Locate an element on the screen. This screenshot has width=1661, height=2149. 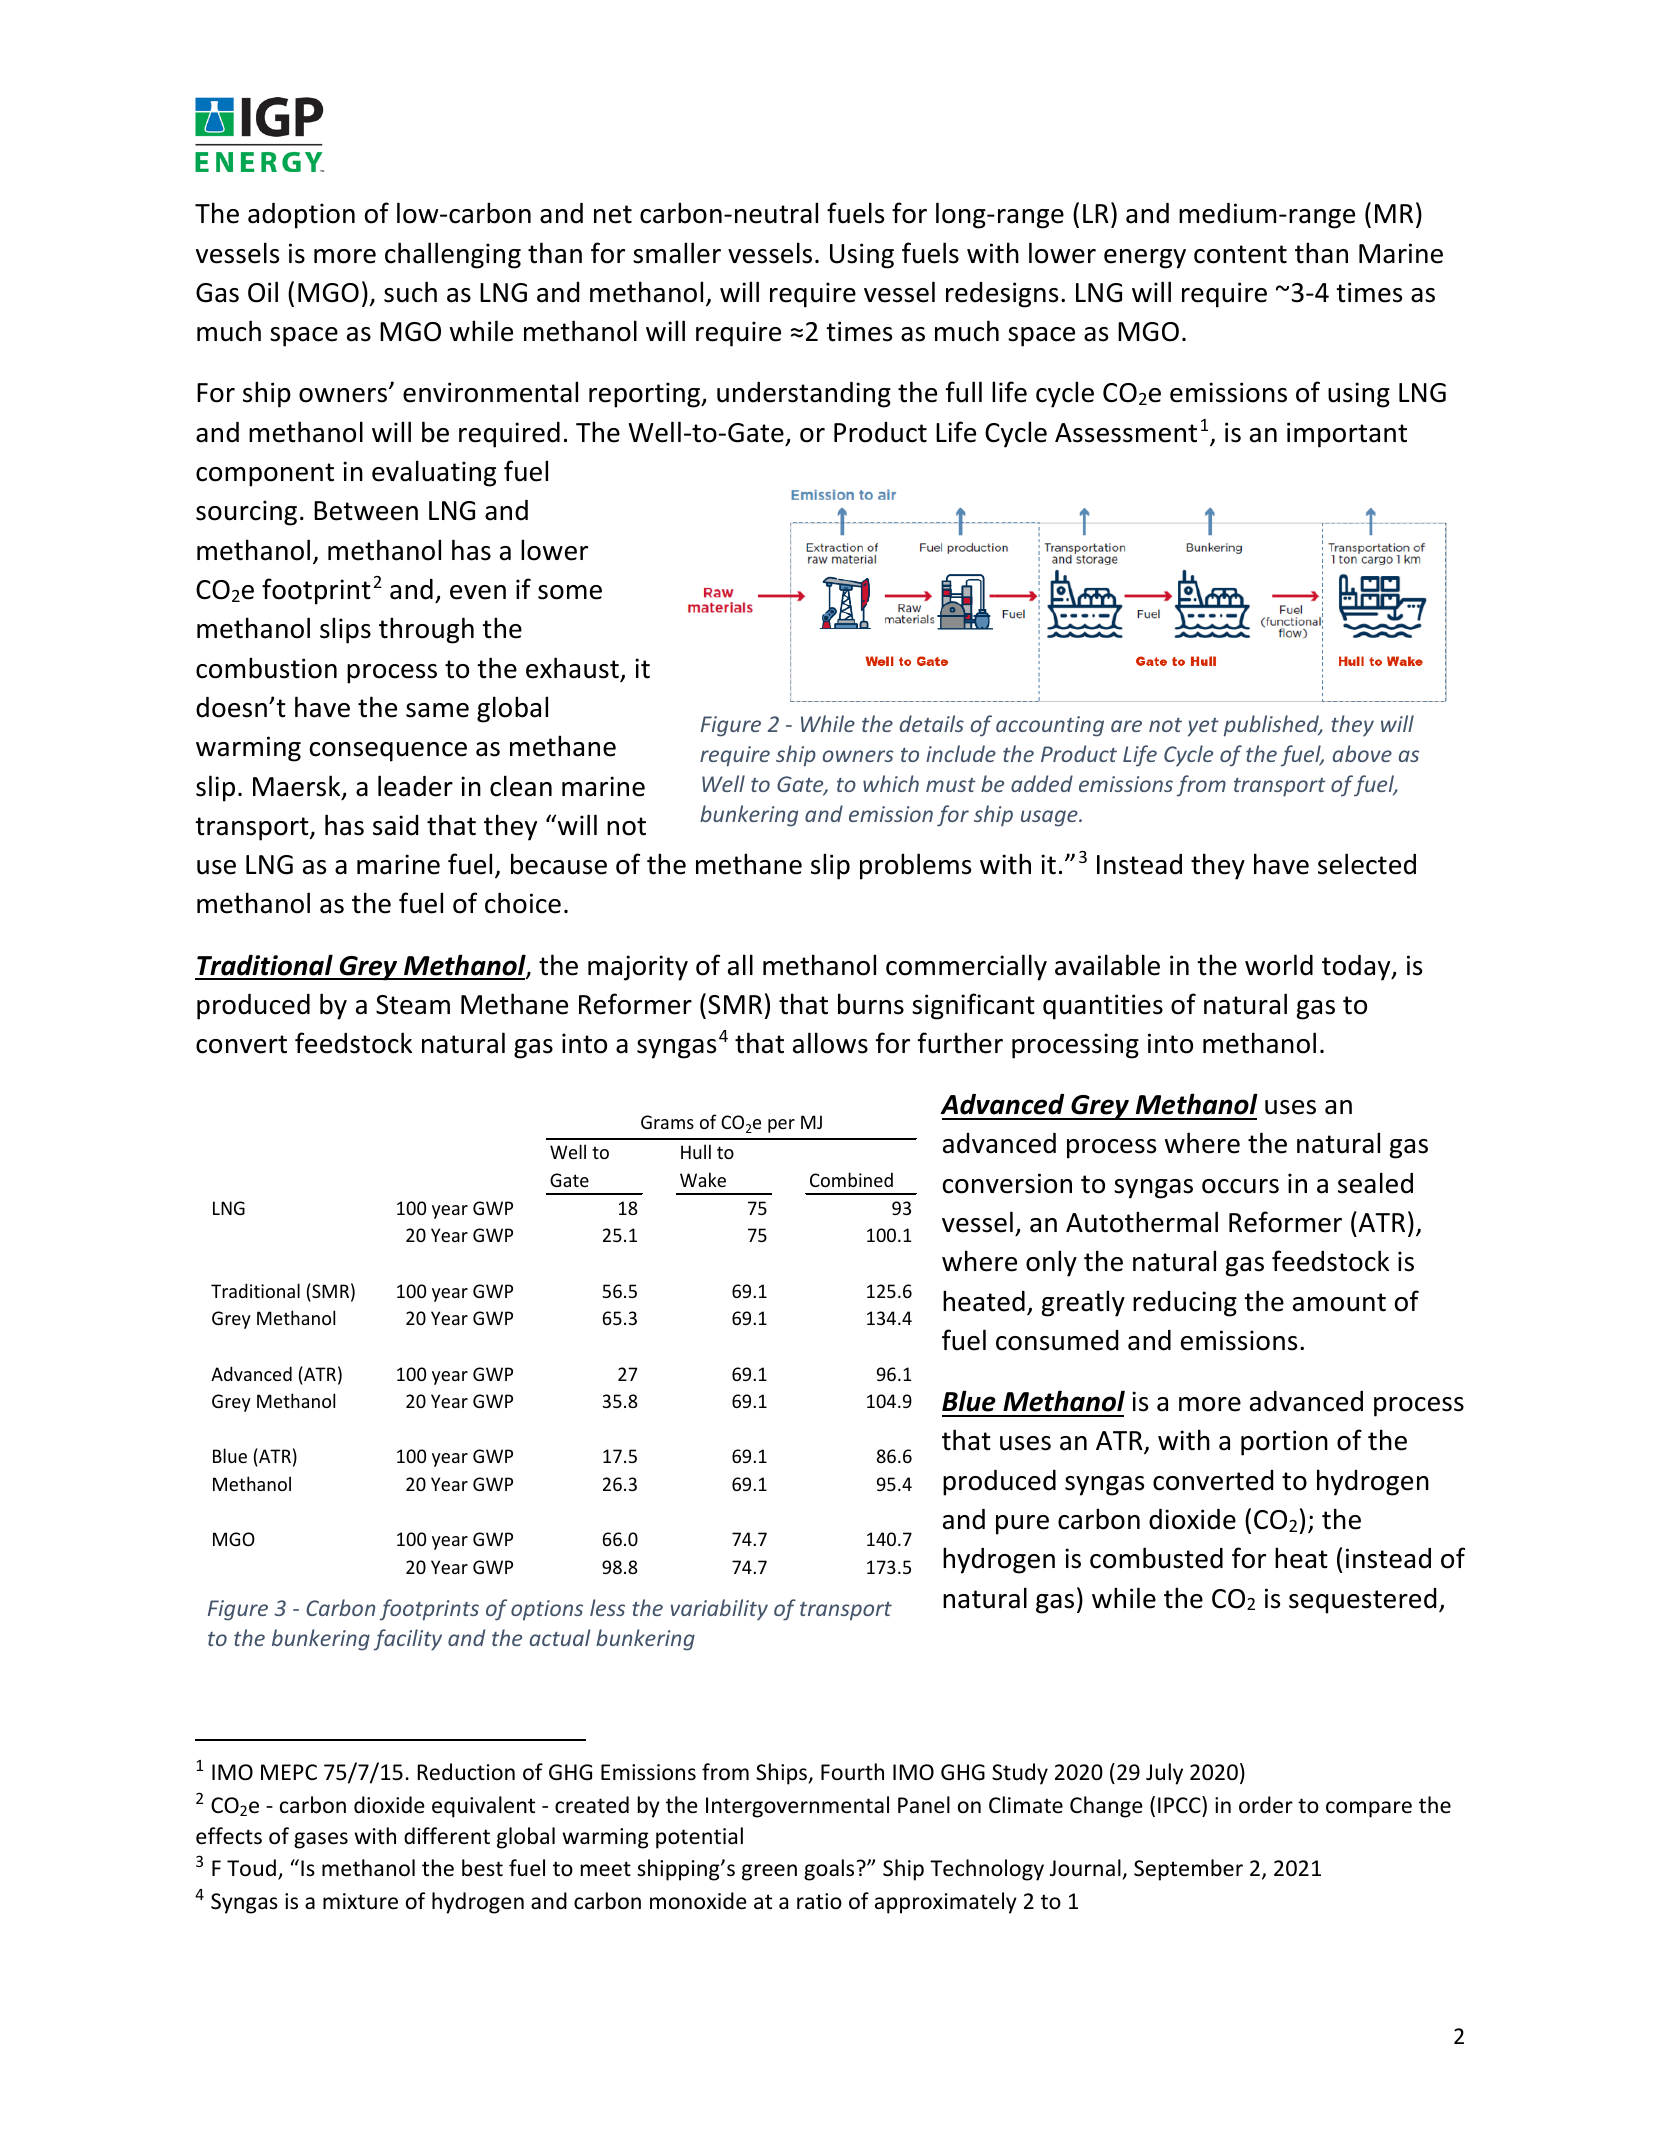
facility is located at coordinates (408, 1640).
